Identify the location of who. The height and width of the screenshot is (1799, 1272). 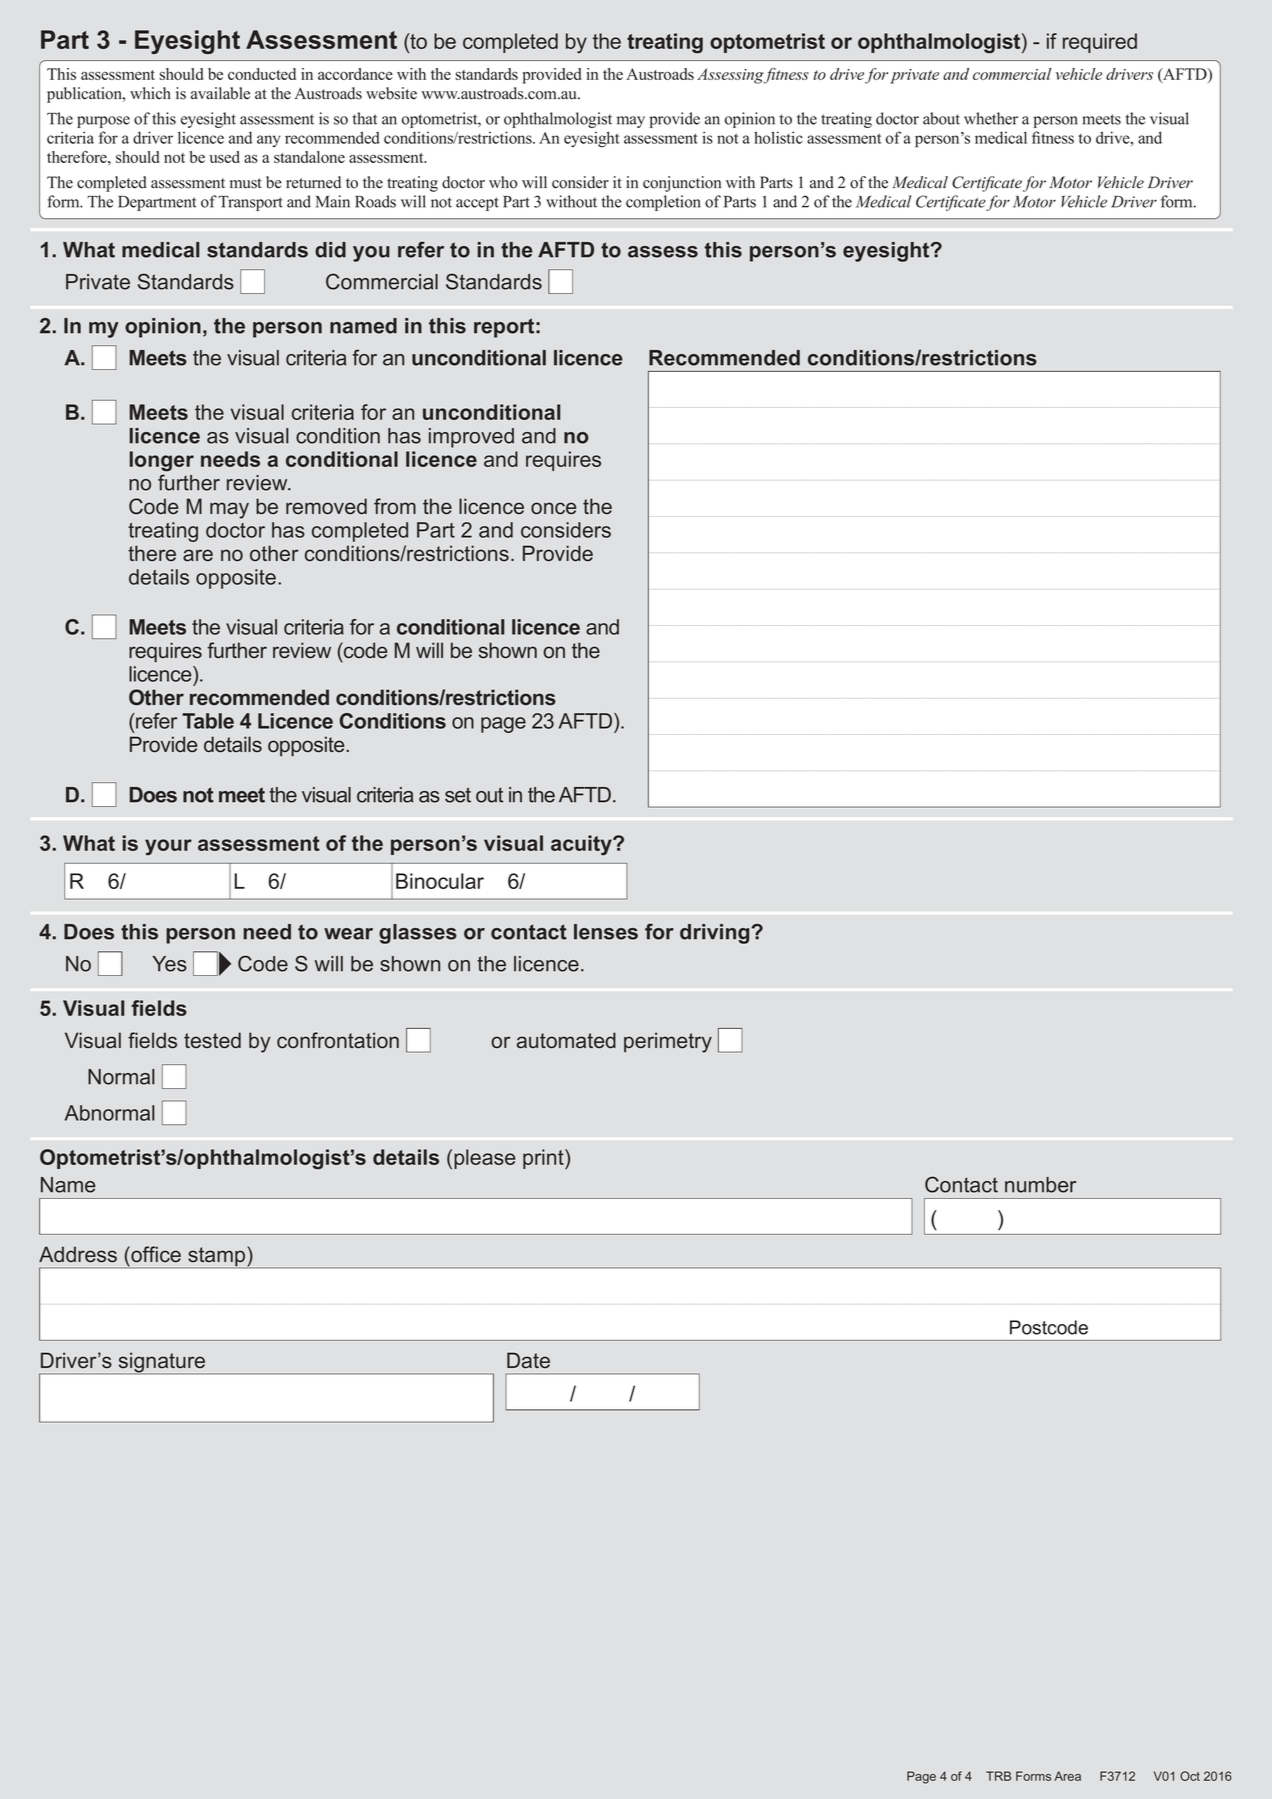
(503, 182).
